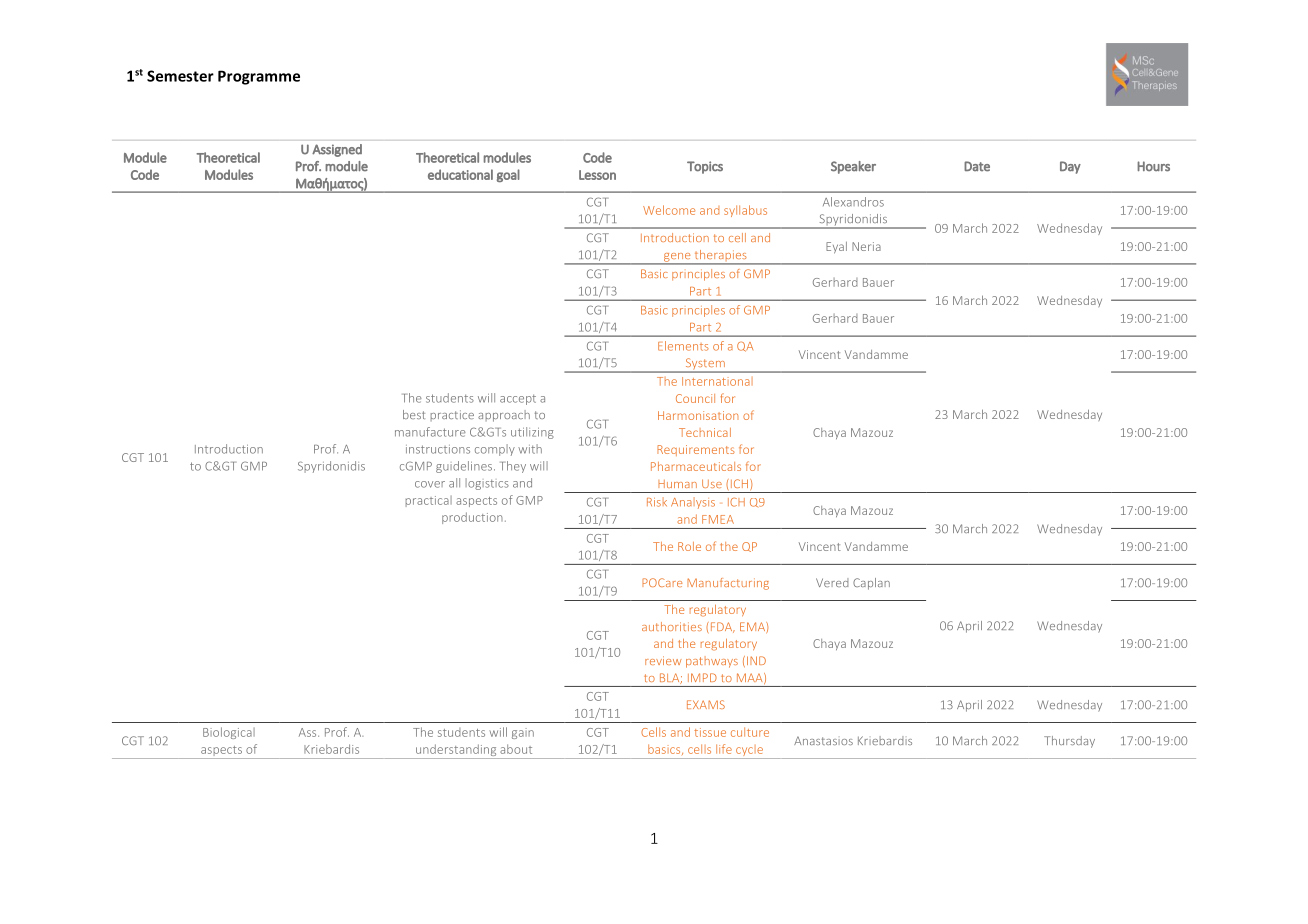  What do you see at coordinates (677, 484) in the image?
I see `Human` at bounding box center [677, 484].
